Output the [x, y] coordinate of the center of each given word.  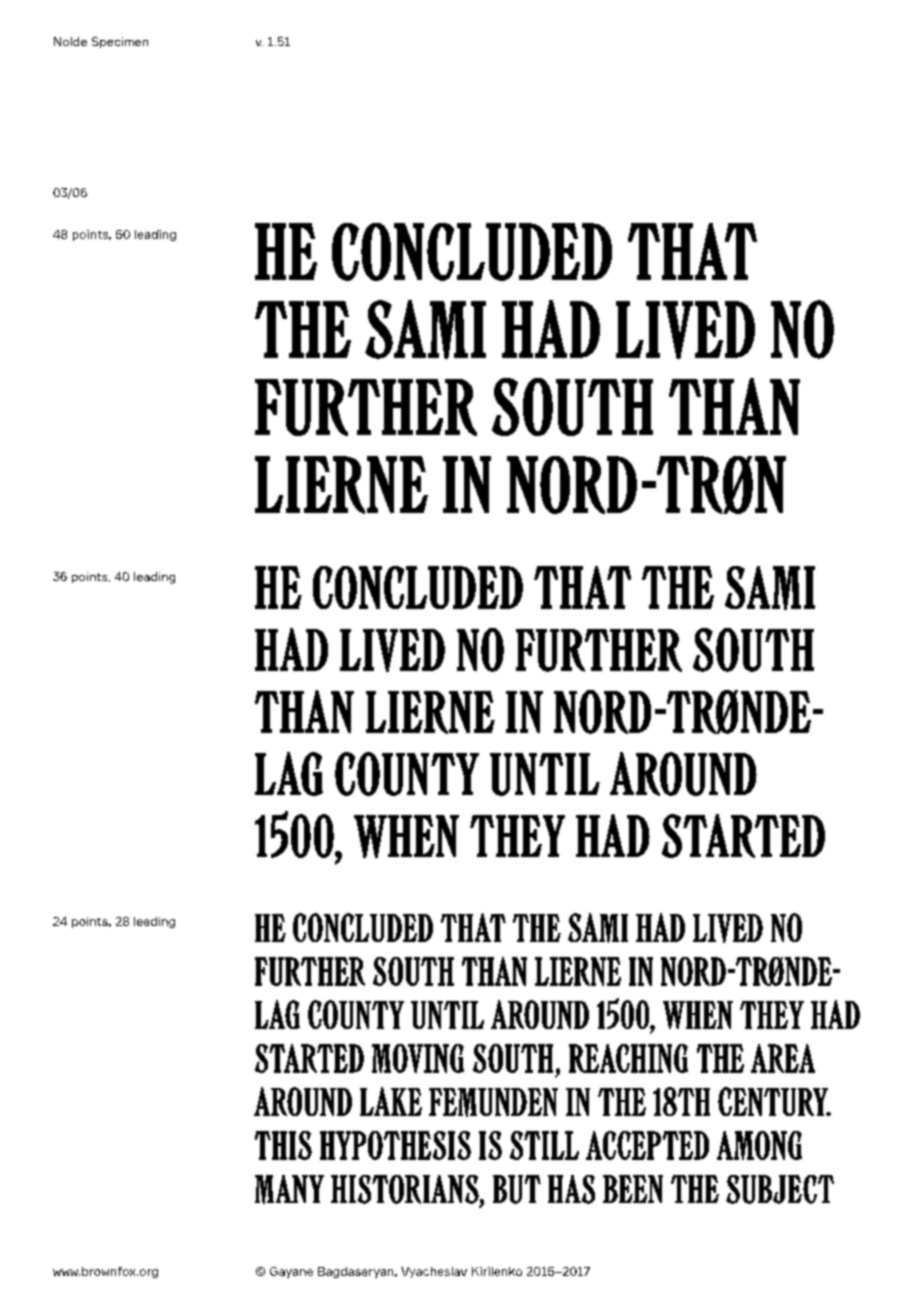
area [783, 1058]
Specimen [120, 42]
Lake [391, 1101]
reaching [628, 1058]
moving [418, 1058]
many [289, 1189]
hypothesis [395, 1145]
